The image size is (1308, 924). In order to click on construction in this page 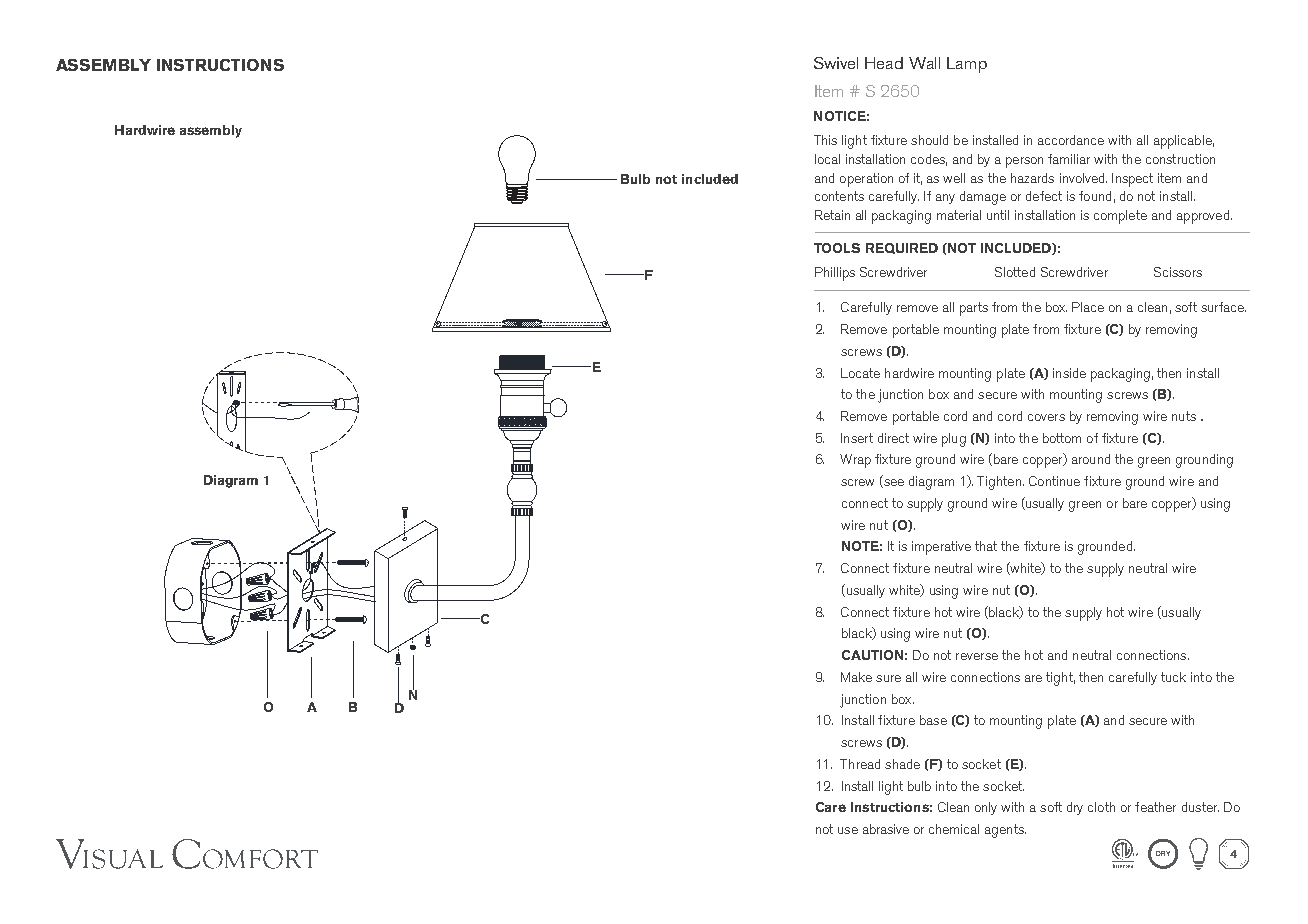, I will do `click(1180, 159)`.
